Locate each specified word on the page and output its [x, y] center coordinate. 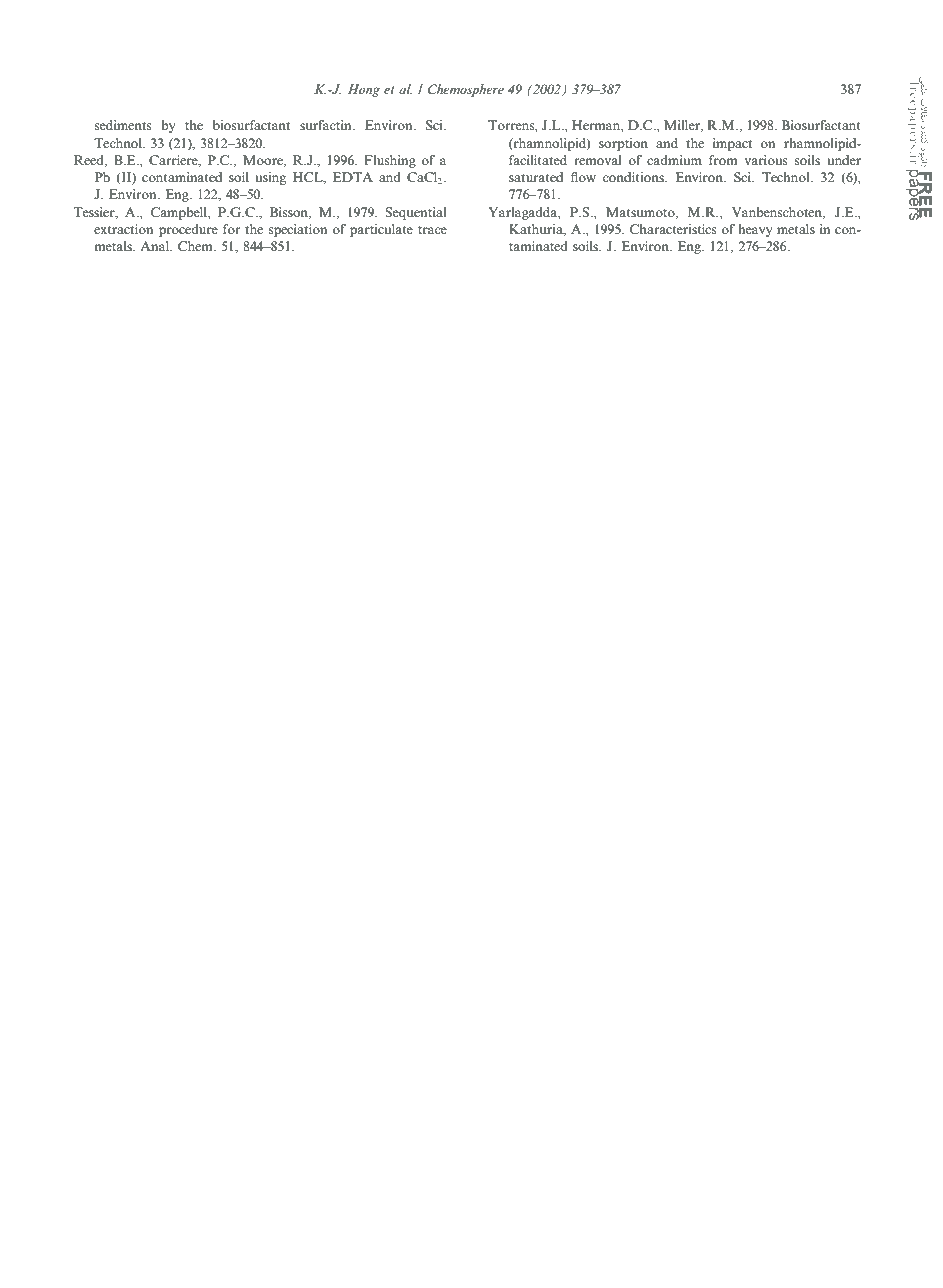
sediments [123, 125]
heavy [755, 230]
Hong [364, 90]
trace [432, 230]
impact [732, 144]
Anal [156, 246]
